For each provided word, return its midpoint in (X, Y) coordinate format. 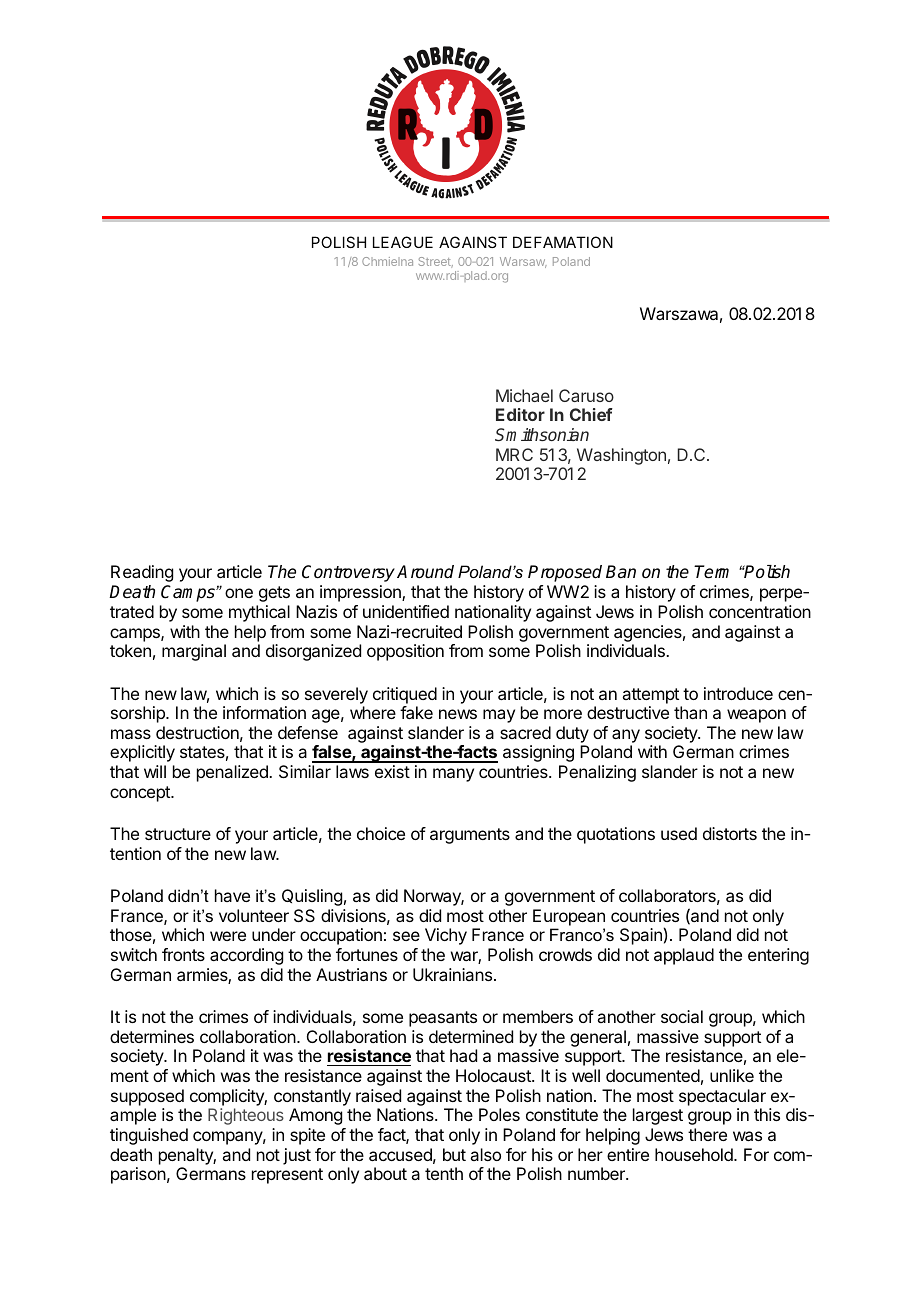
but (454, 1154)
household (695, 1154)
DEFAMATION (563, 242)
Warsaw (523, 262)
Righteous (246, 1116)
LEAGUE (403, 242)
